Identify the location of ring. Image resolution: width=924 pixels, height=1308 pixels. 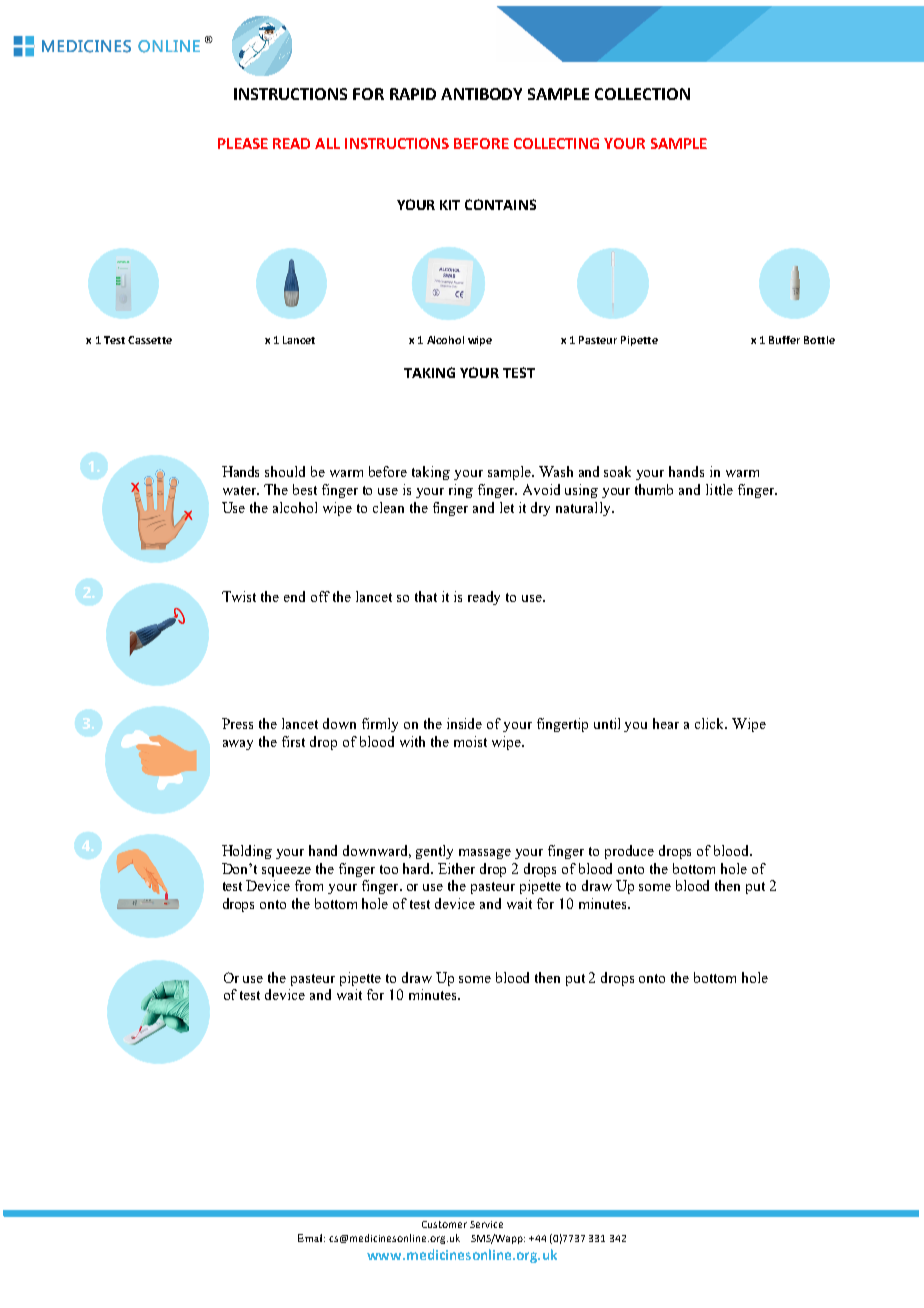
(461, 491).
